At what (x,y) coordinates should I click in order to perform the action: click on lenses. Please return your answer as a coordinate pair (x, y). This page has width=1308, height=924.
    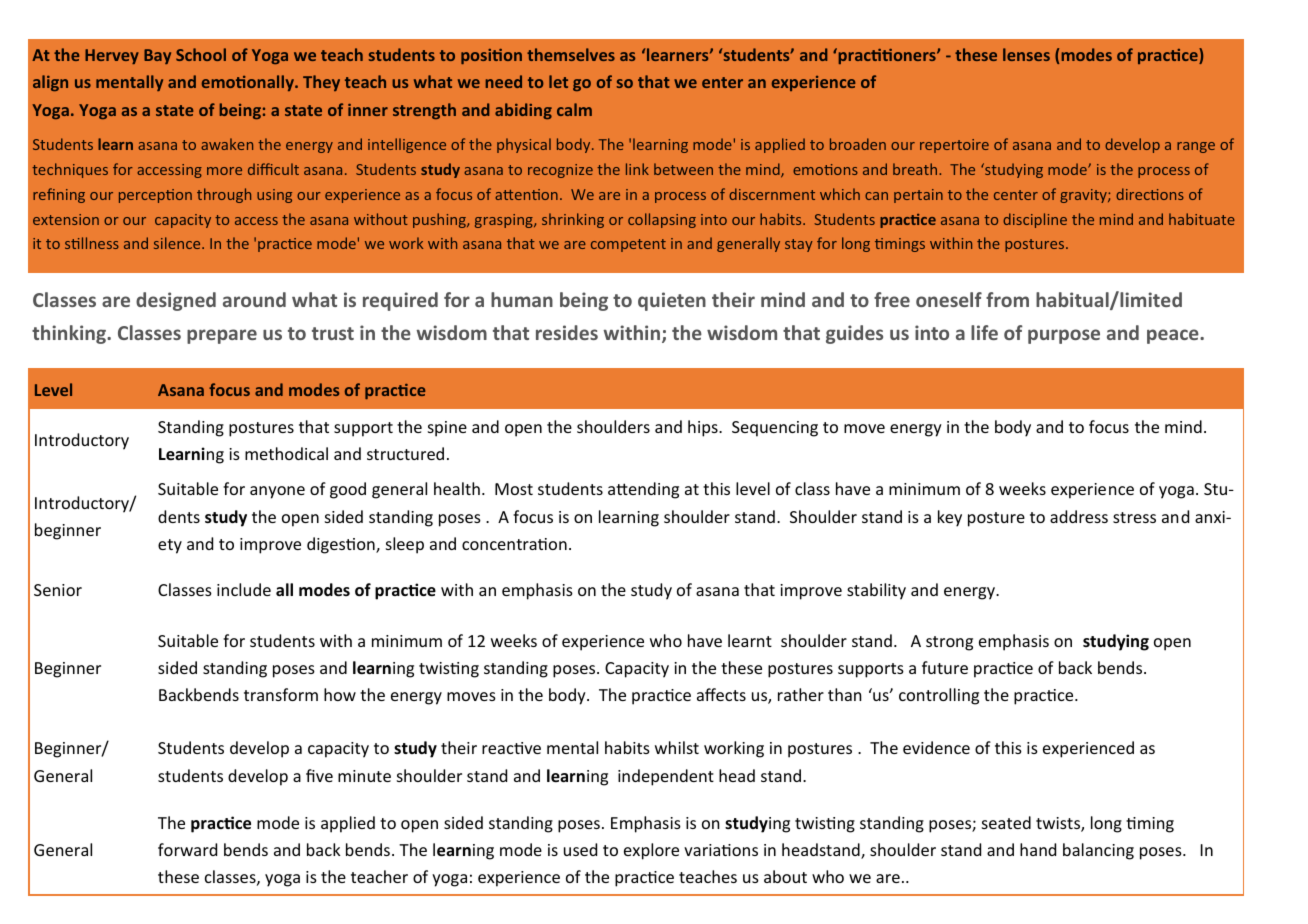
    Looking at the image, I should click on (1026, 54).
